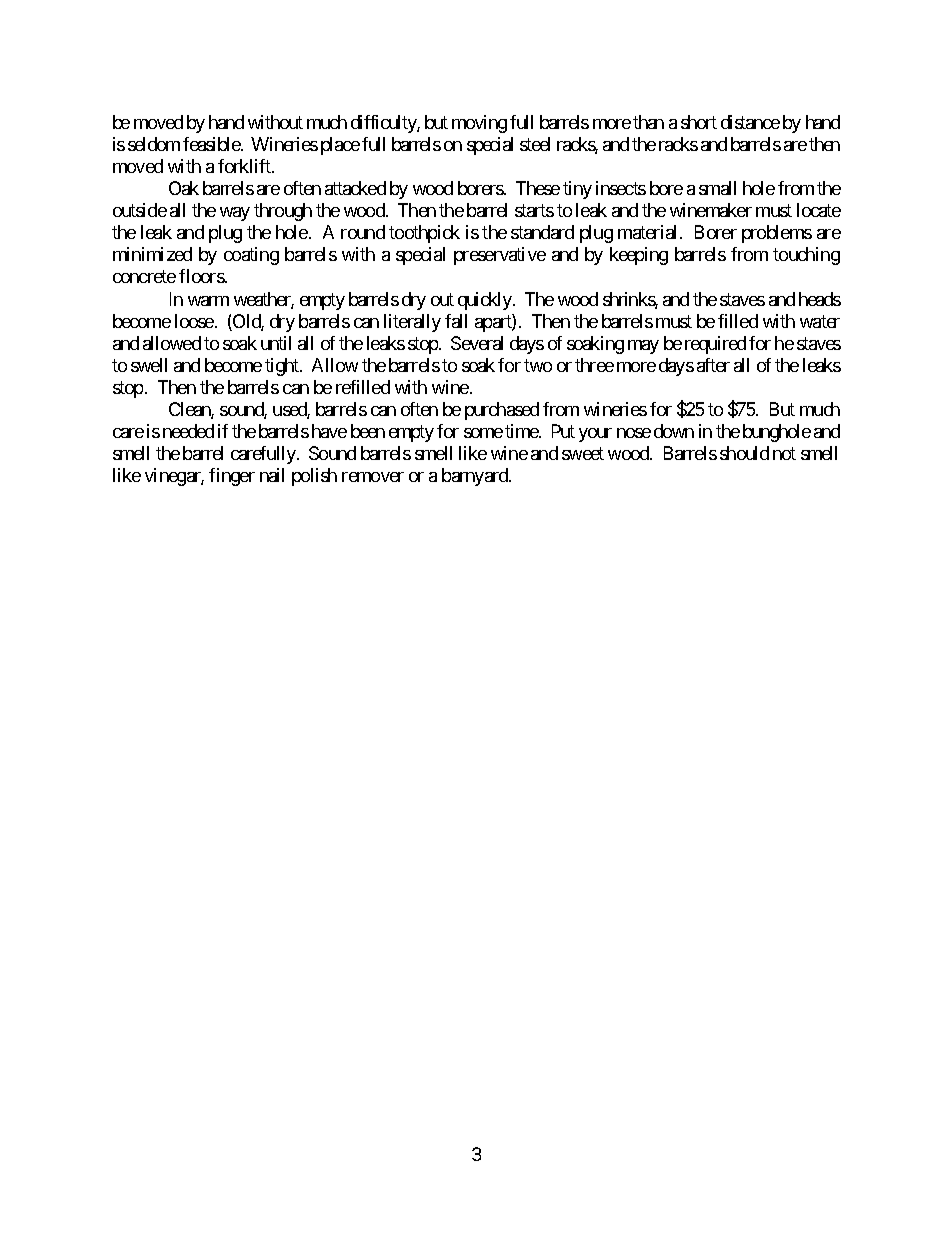  I want to click on Several, so click(477, 343).
